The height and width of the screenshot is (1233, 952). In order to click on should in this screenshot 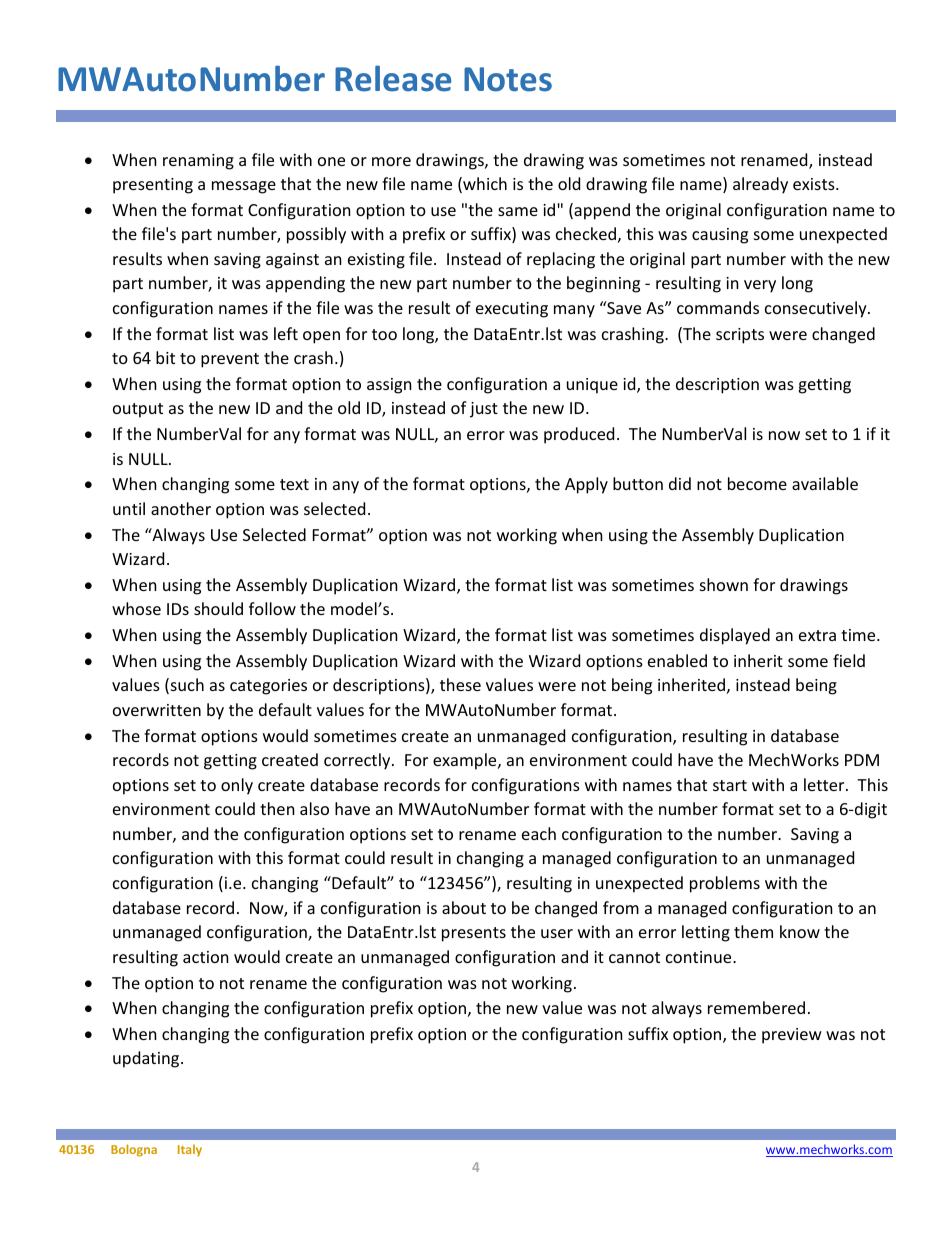, I will do `click(218, 608)`.
